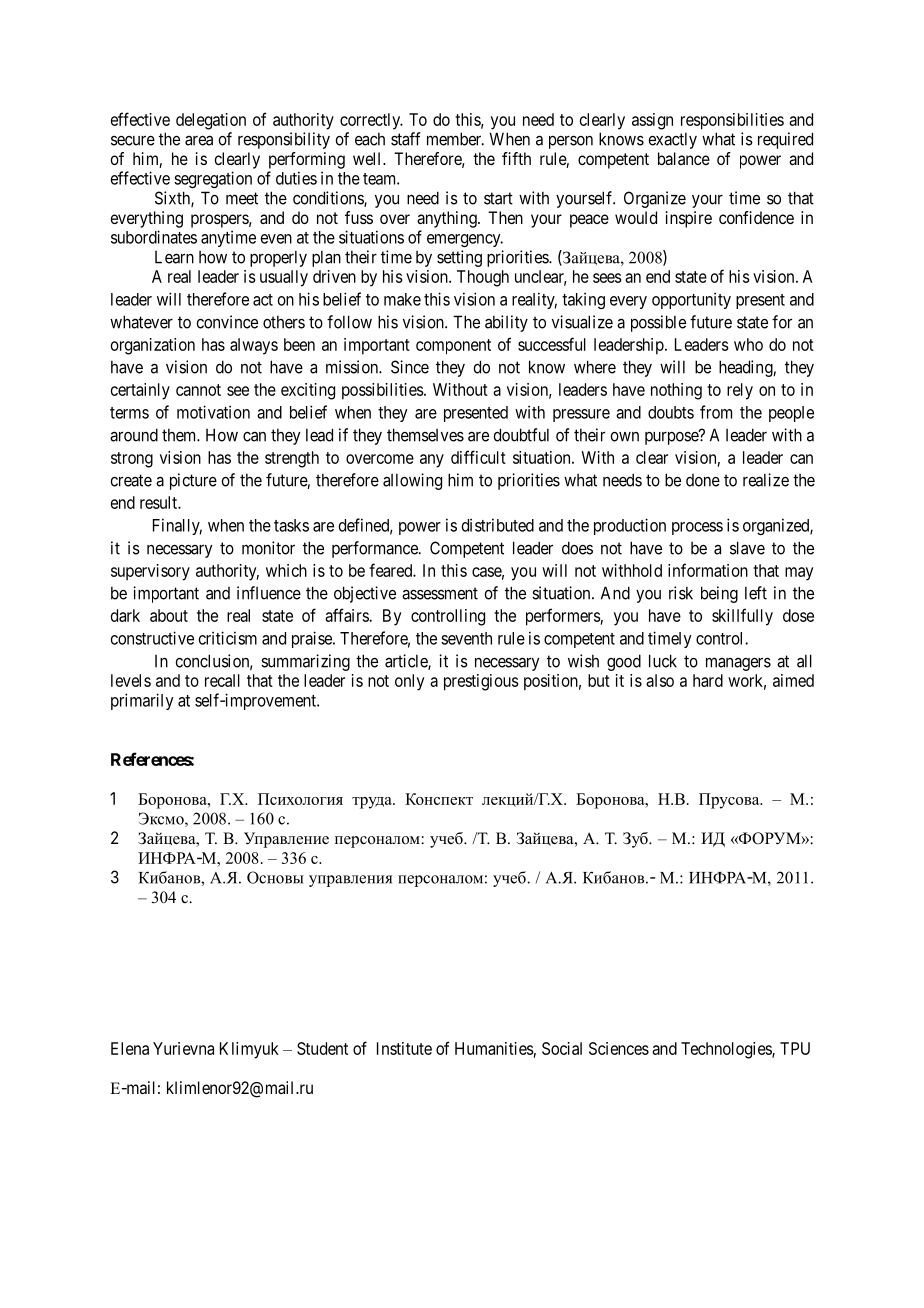 The width and height of the image is (924, 1308). What do you see at coordinates (199, 140) in the image?
I see `area` at bounding box center [199, 140].
